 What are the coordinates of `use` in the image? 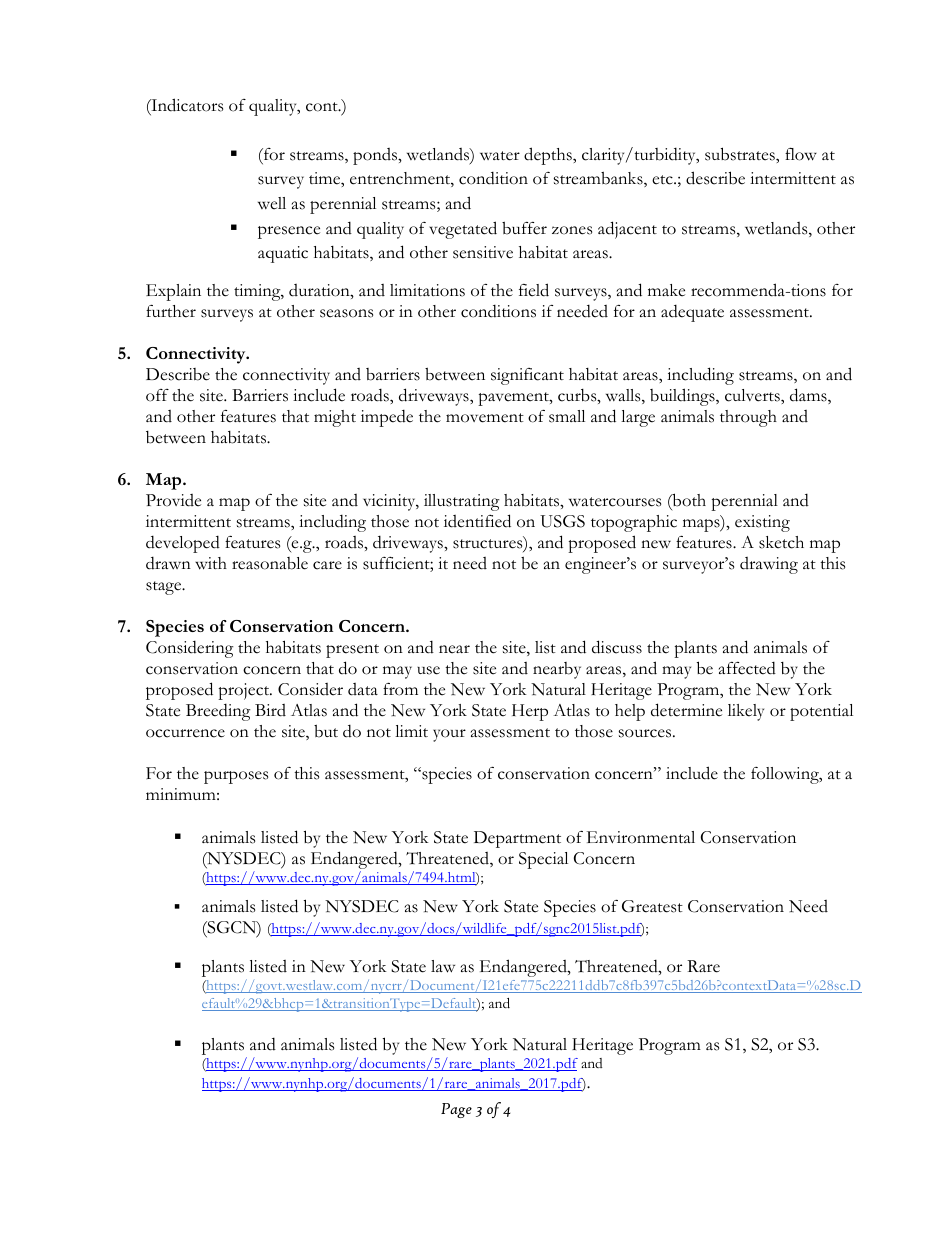 It's located at (428, 670).
